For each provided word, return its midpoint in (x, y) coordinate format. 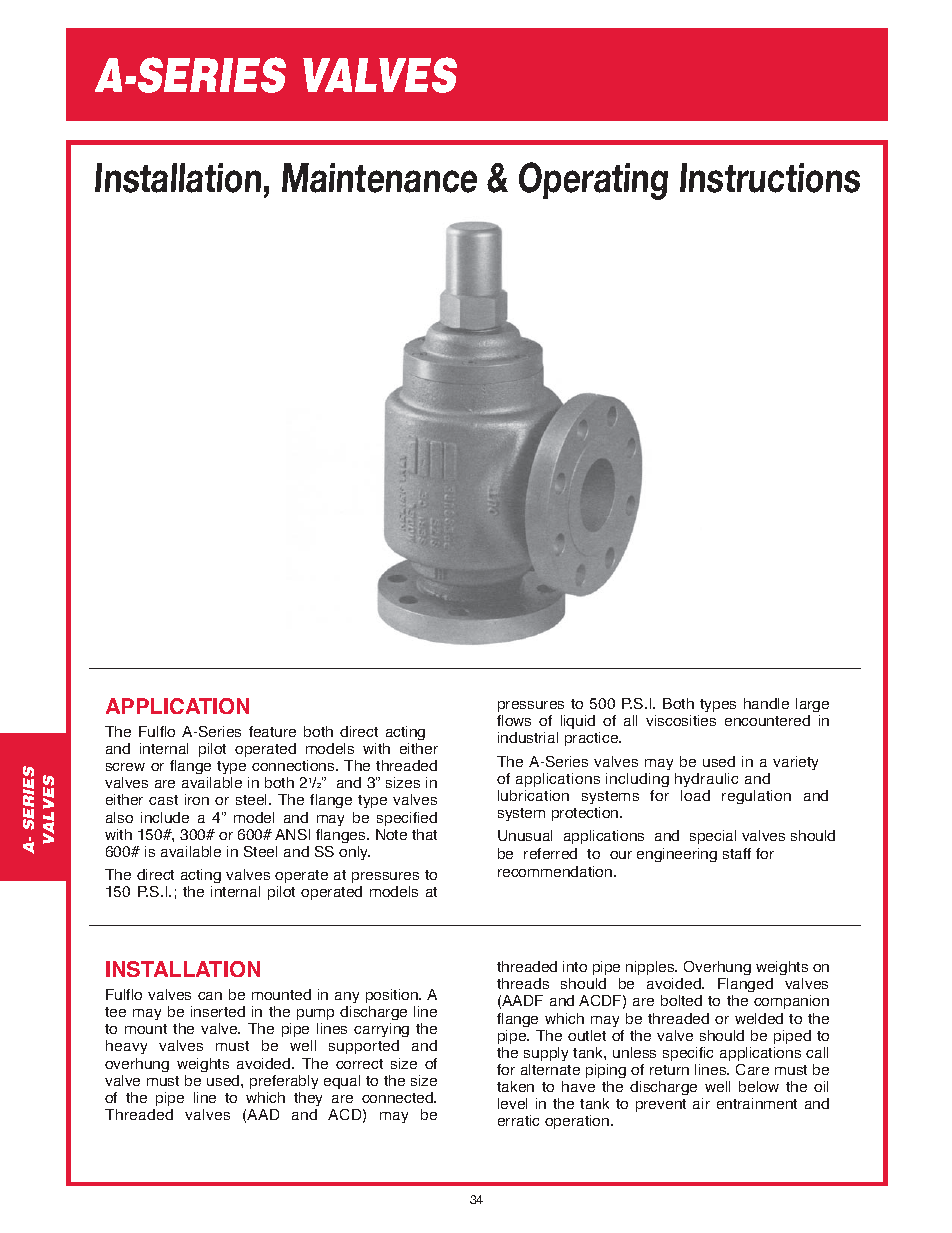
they (308, 1099)
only (354, 853)
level (512, 1103)
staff (737, 853)
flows (514, 720)
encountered (767, 720)
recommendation (556, 871)
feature (272, 731)
